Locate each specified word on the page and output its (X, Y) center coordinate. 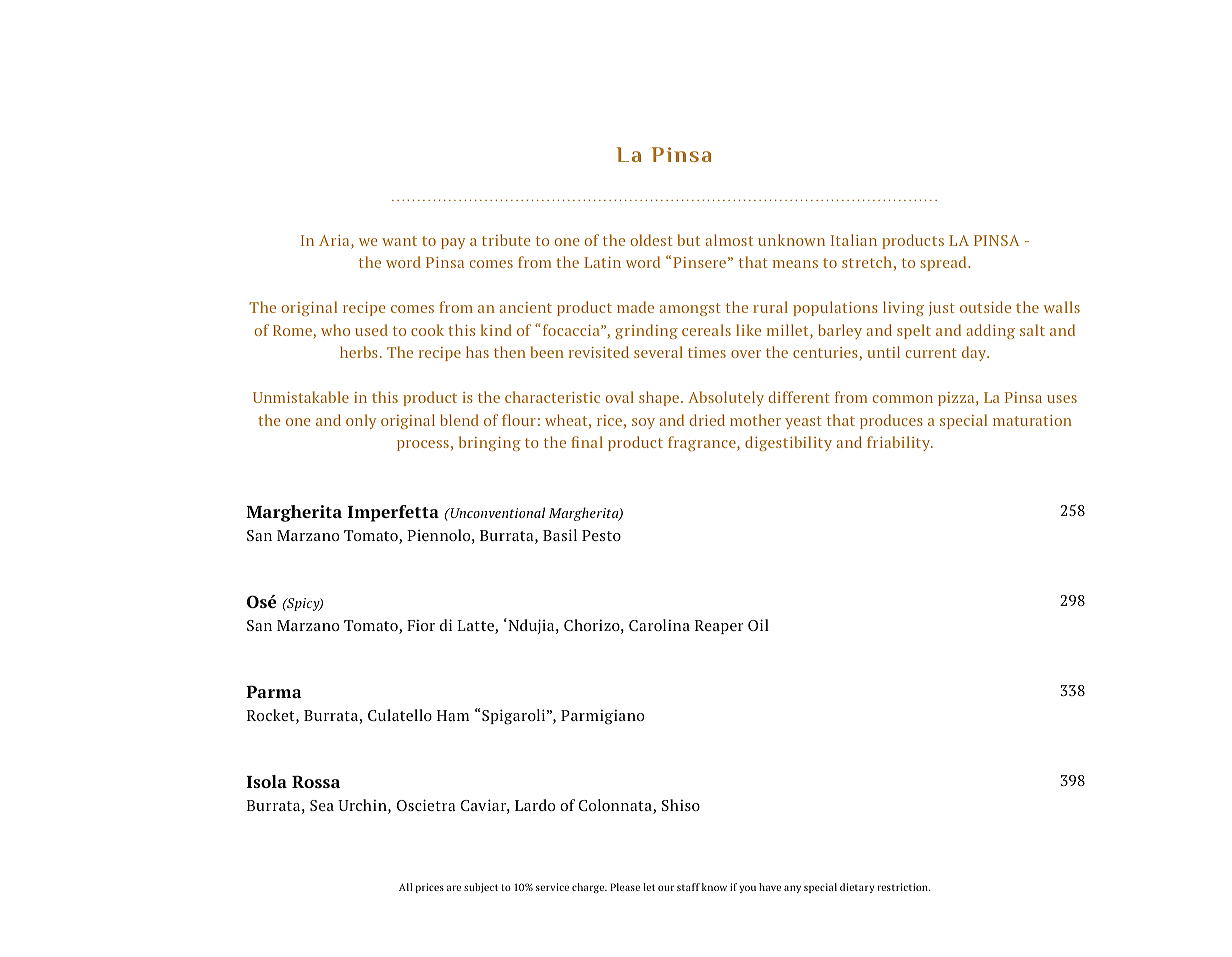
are (454, 888)
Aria (335, 242)
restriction (903, 887)
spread (944, 263)
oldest (652, 240)
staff (688, 887)
